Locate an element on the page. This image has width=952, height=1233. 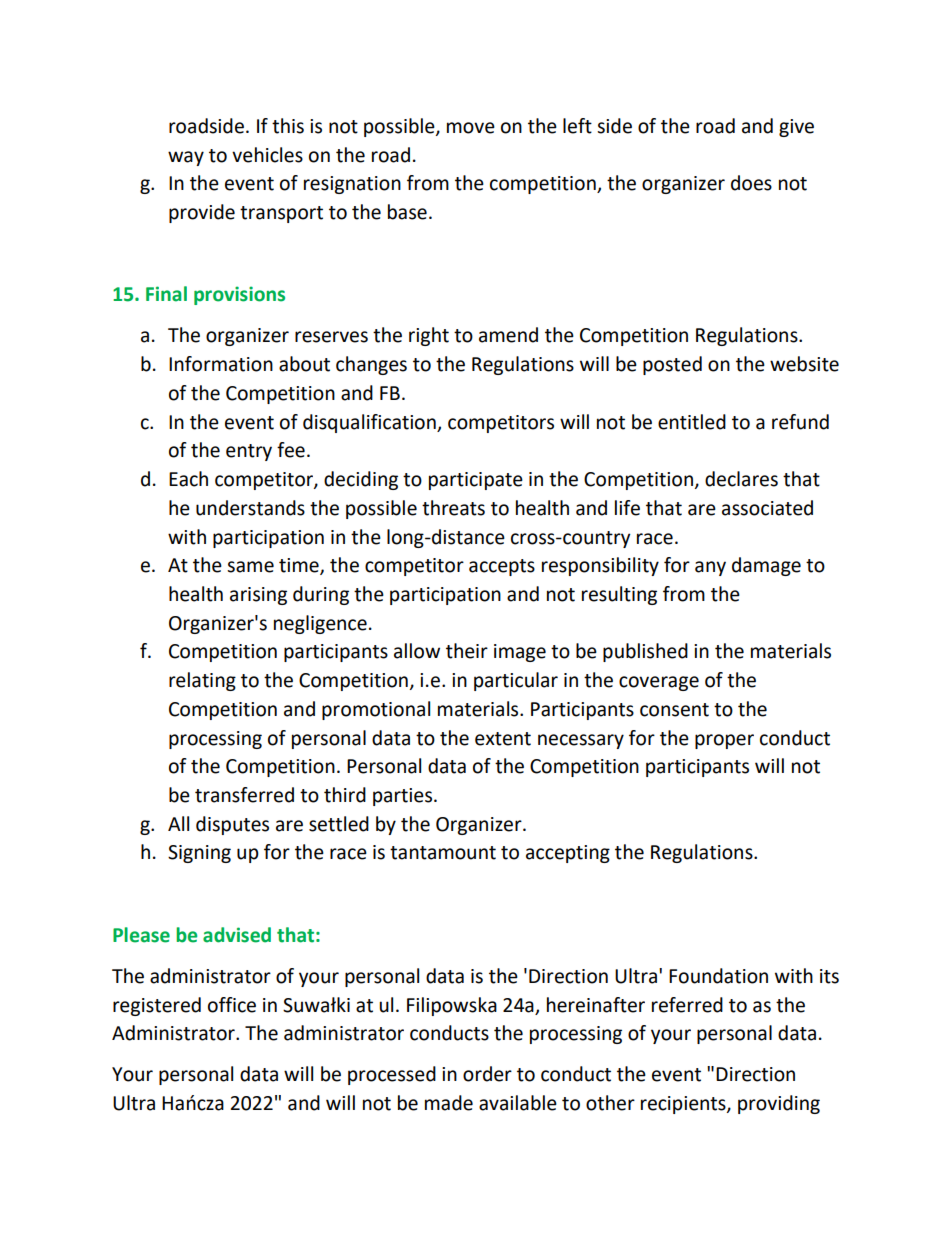
damage is located at coordinates (766, 566).
